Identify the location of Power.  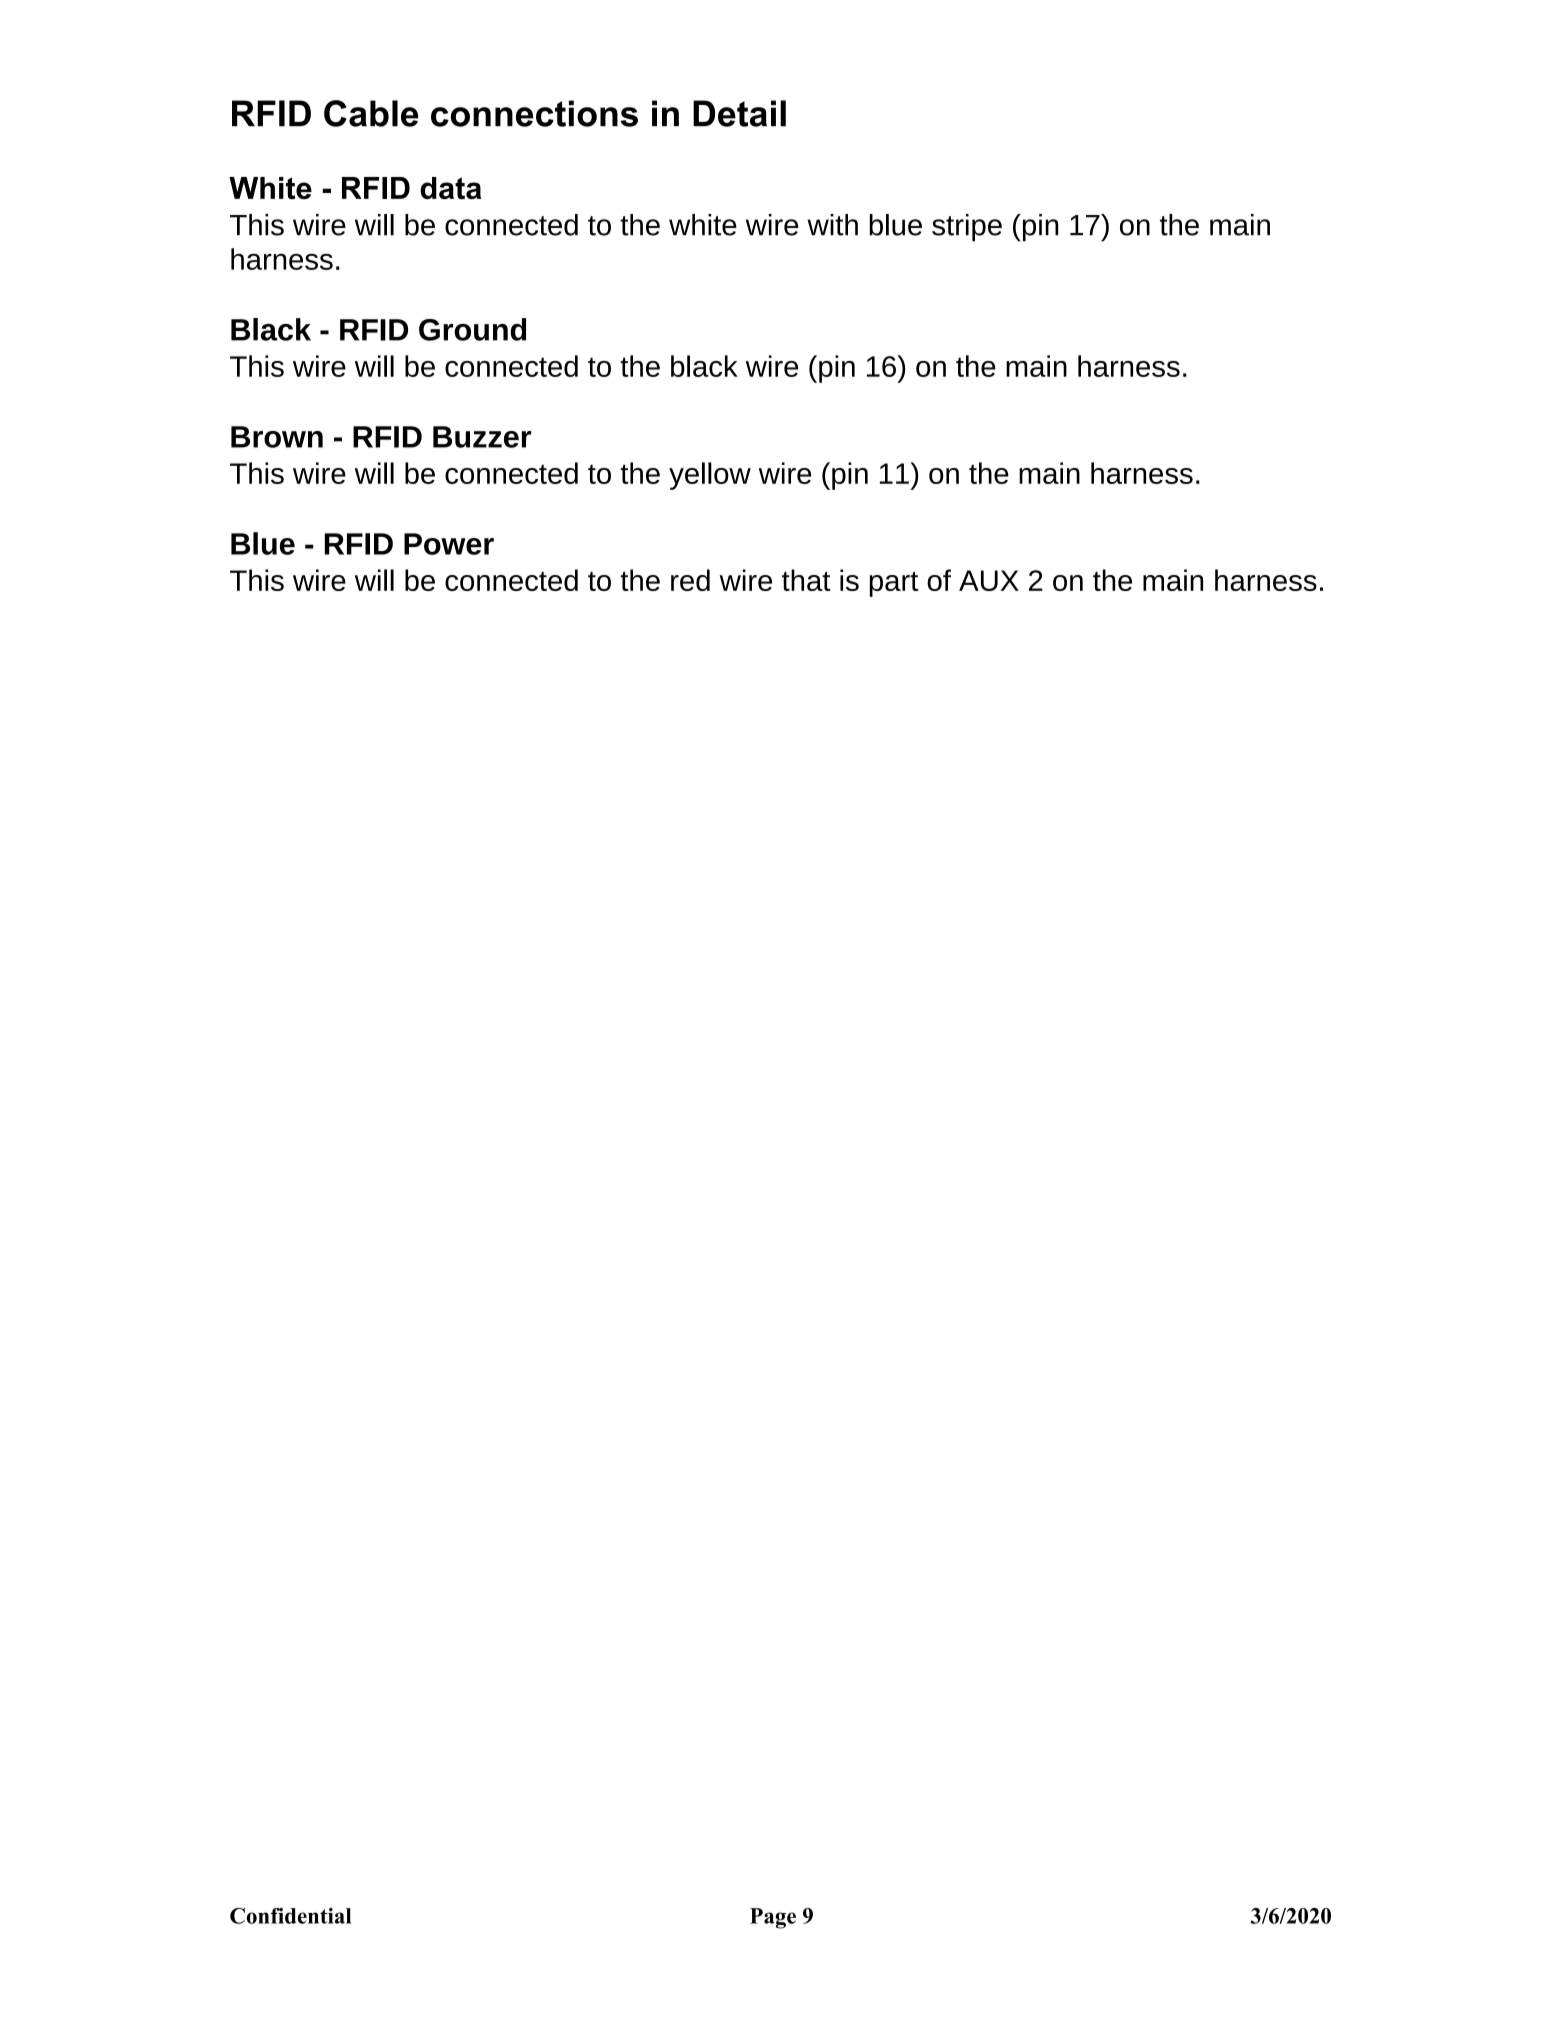
(449, 544).
